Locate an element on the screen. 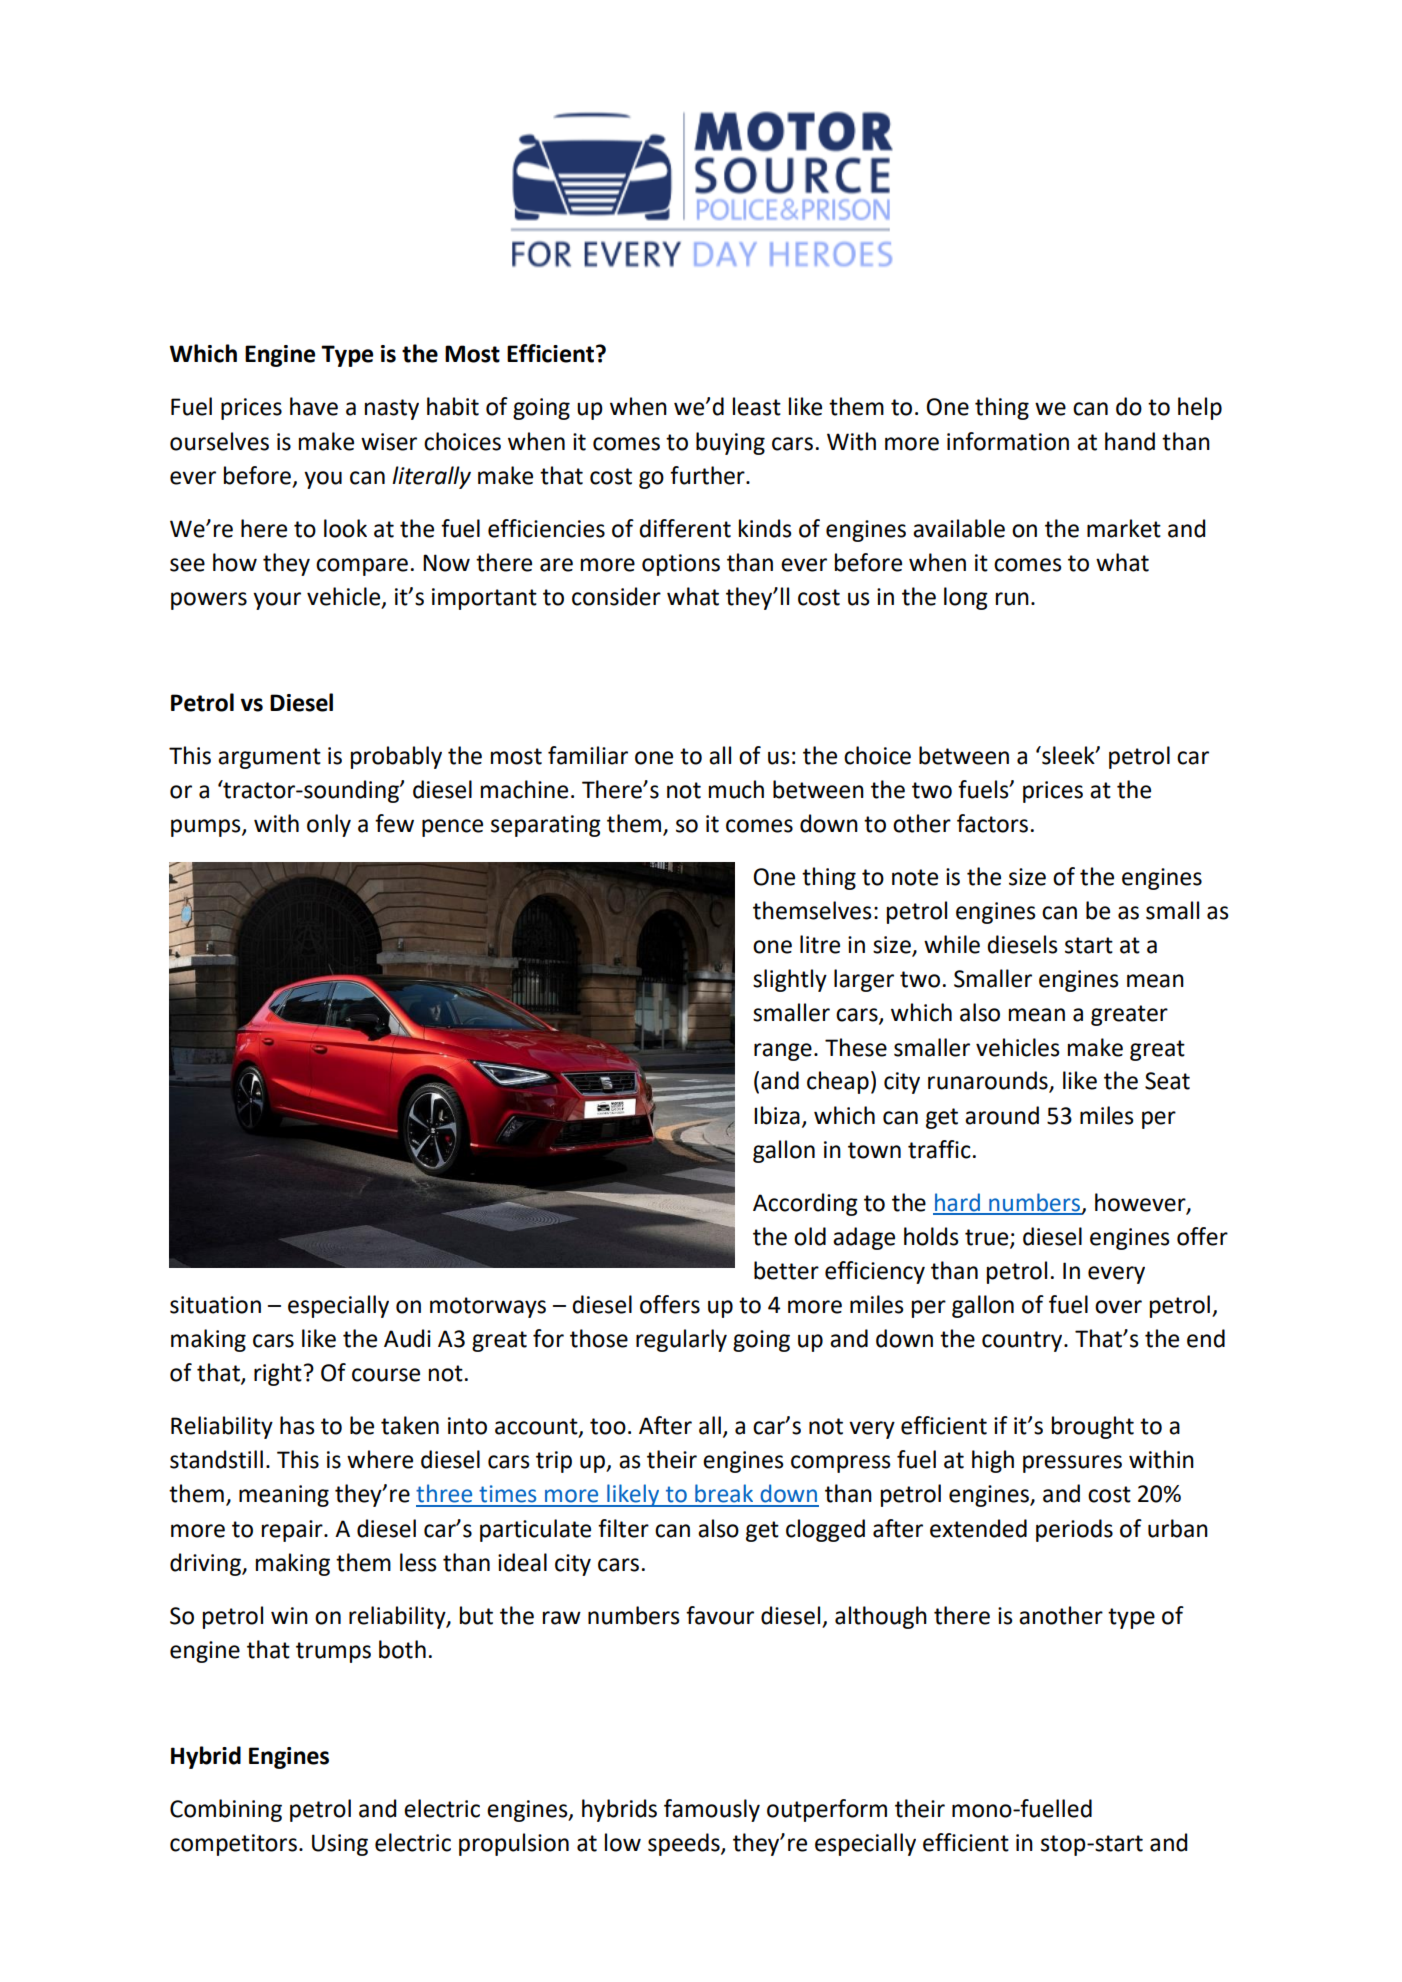 The height and width of the screenshot is (1982, 1402). buying is located at coordinates (730, 443).
